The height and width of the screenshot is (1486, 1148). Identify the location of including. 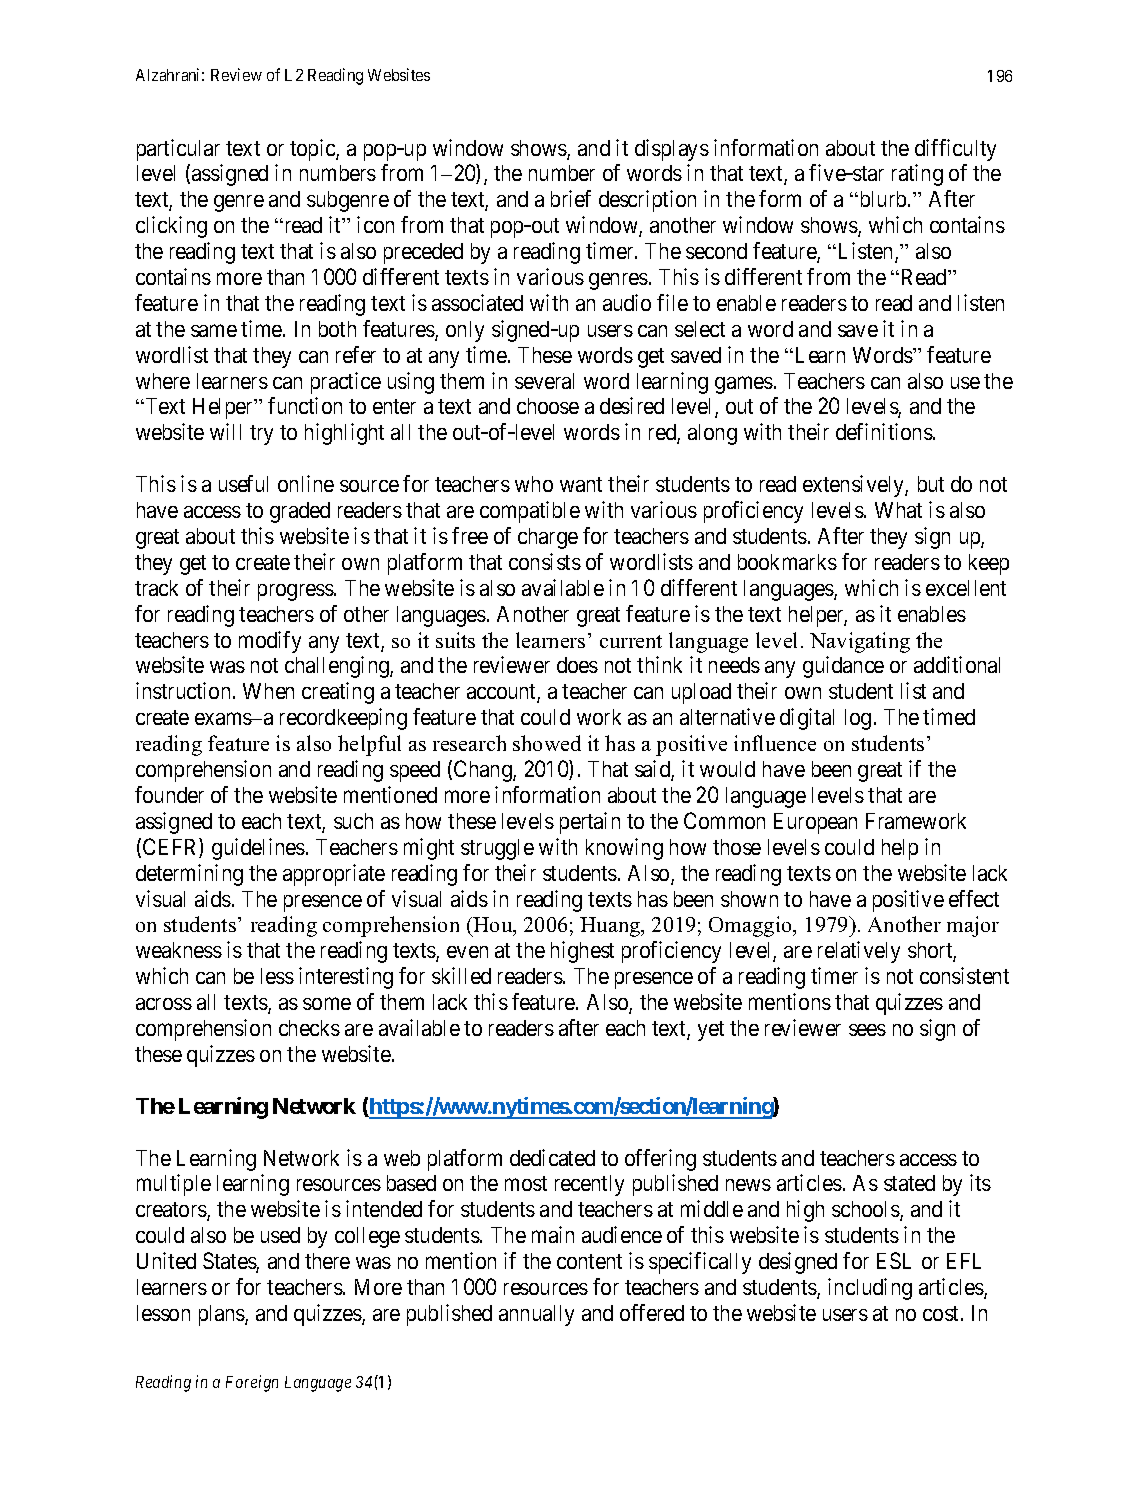
(870, 1289).
